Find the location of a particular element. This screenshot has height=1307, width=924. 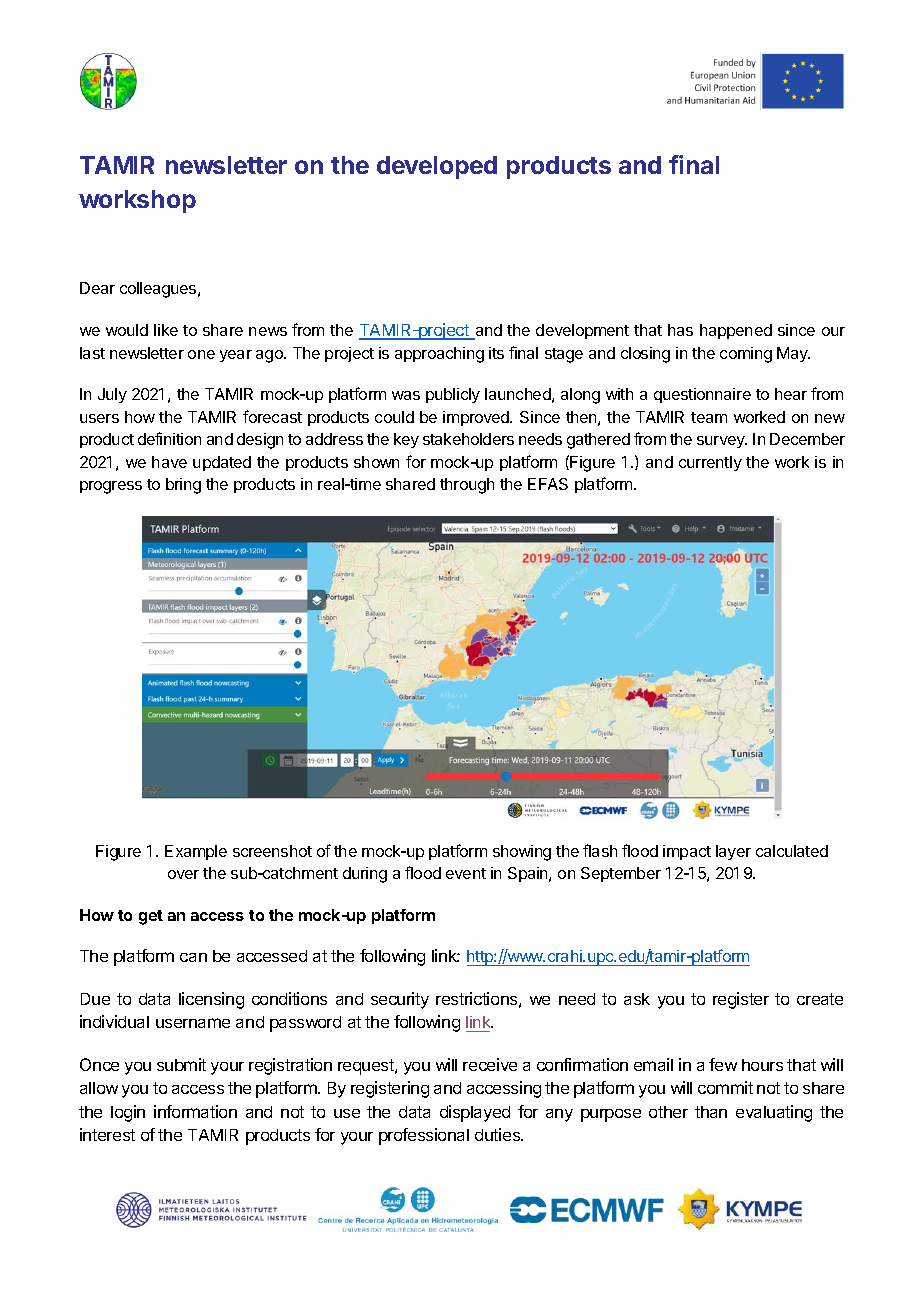

event is located at coordinates (466, 873).
